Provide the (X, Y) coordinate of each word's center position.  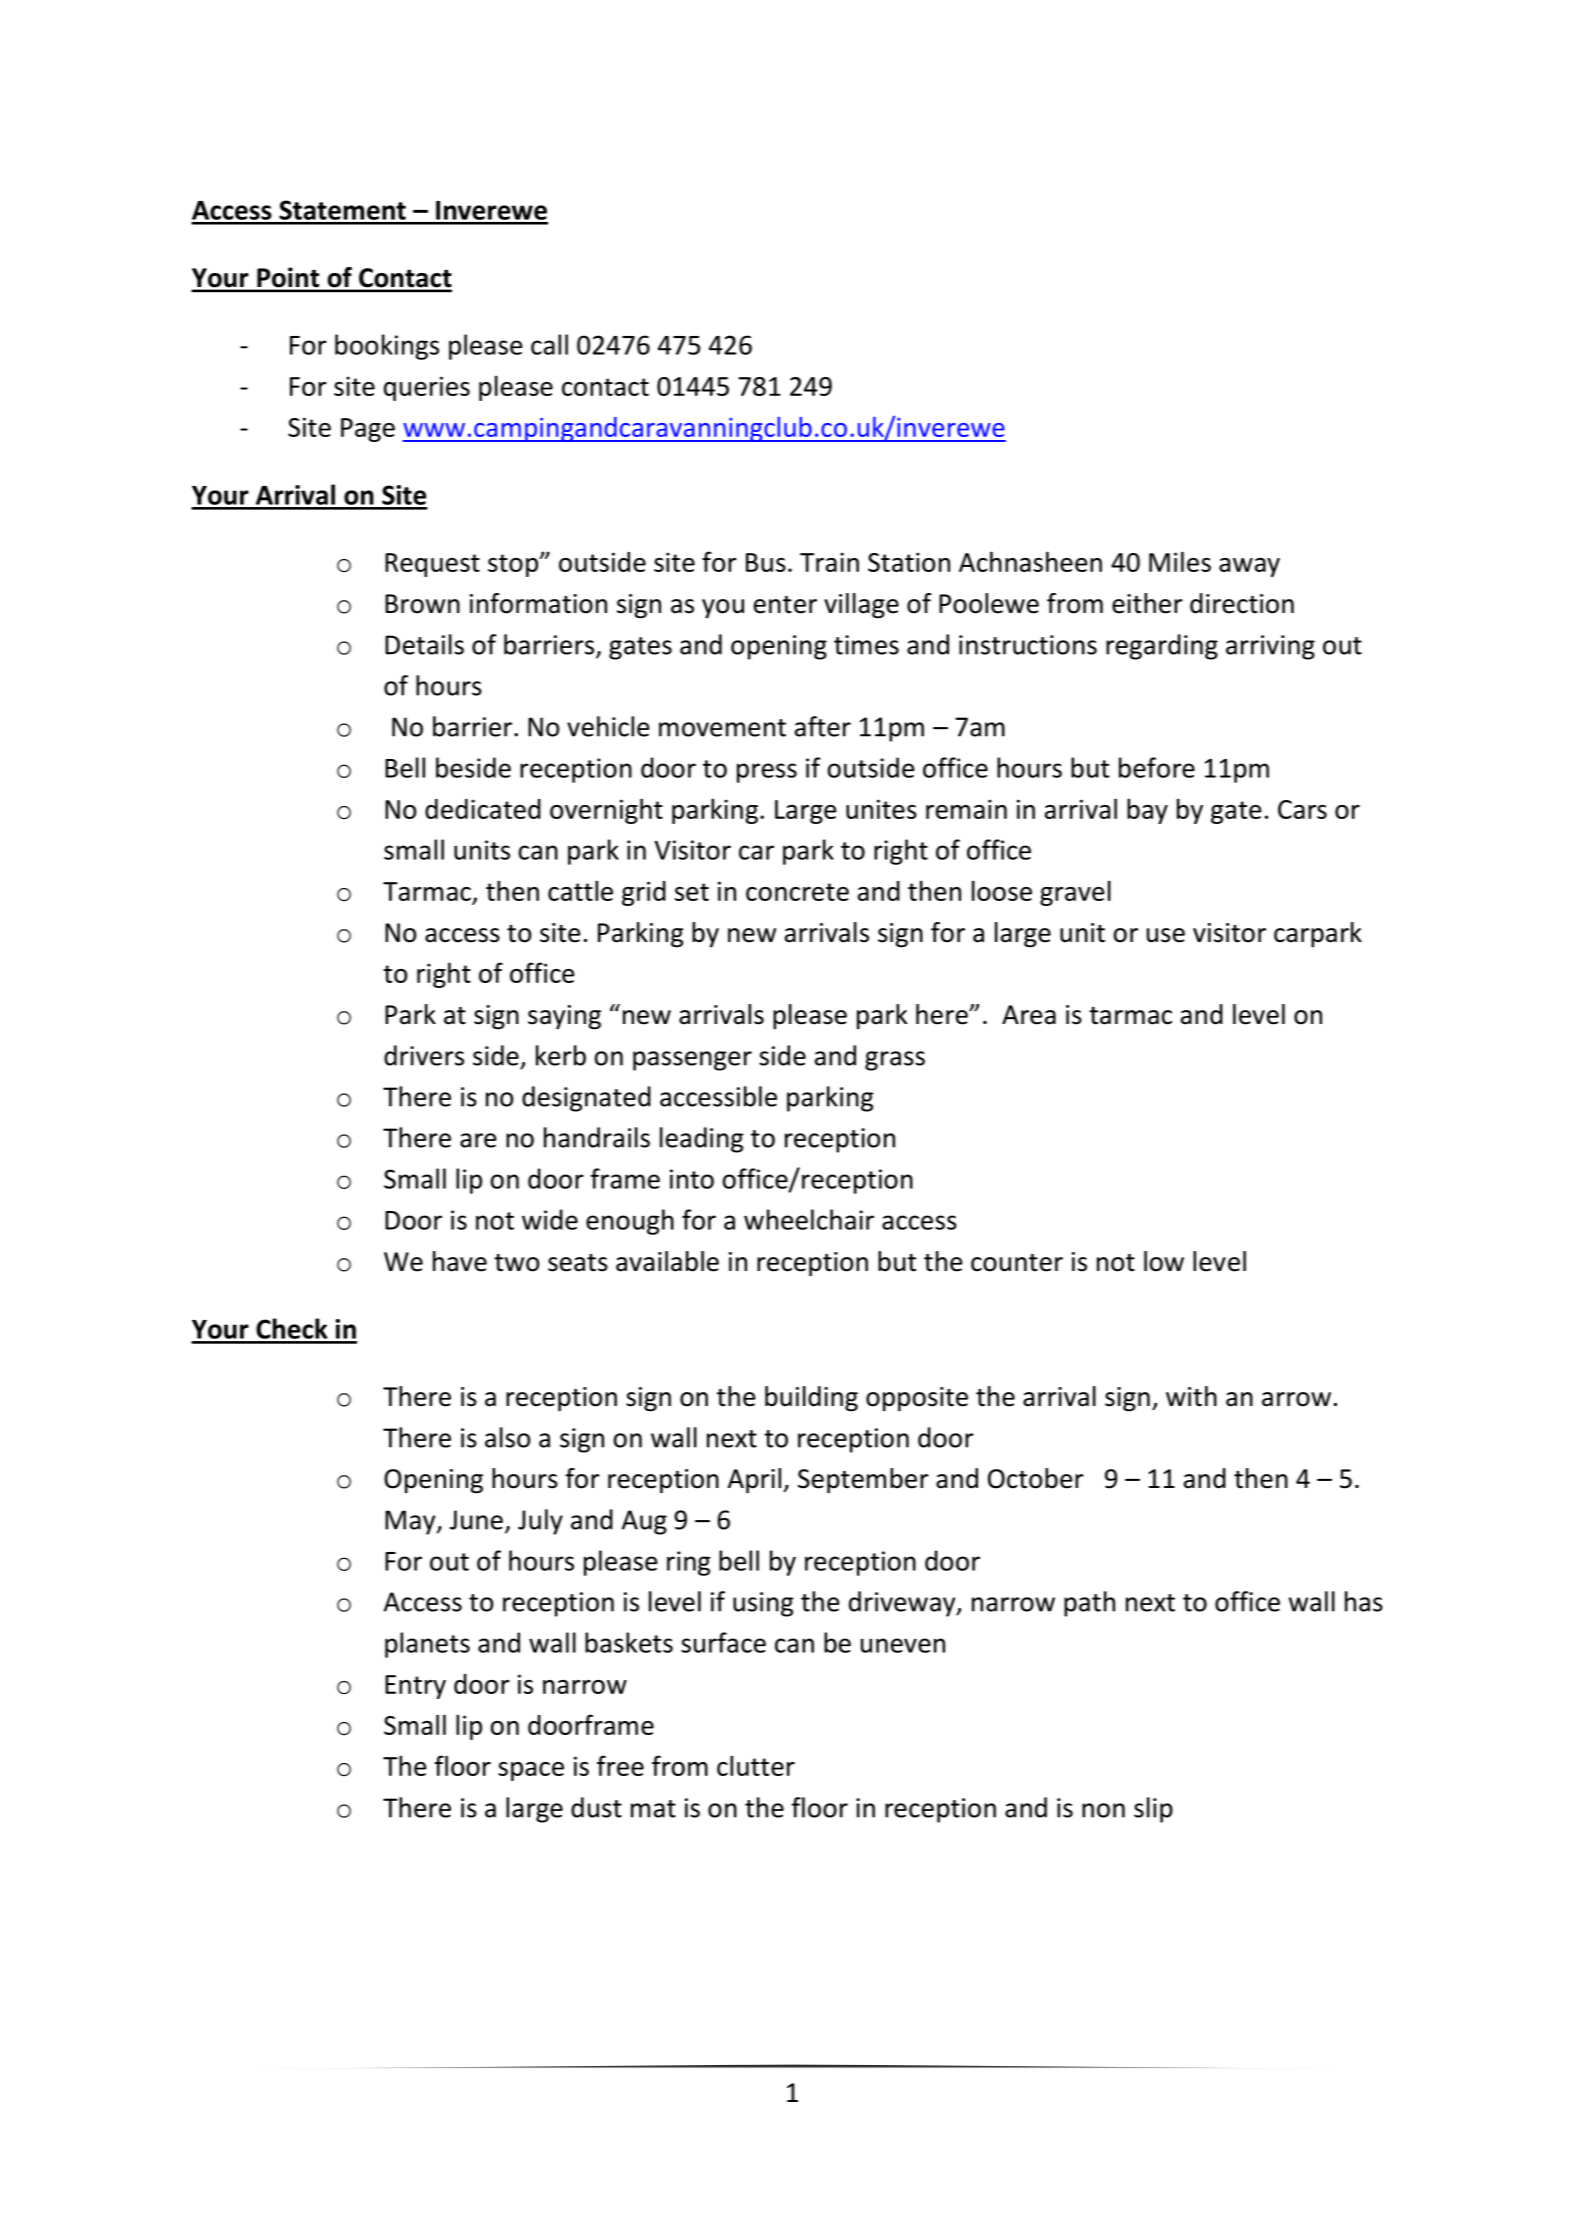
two (516, 1263)
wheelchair (809, 1219)
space (531, 1771)
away (1249, 567)
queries (427, 388)
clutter (756, 1765)
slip (1153, 1810)
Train (829, 562)
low (1164, 1261)
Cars (1302, 809)
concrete (797, 892)
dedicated (483, 809)
